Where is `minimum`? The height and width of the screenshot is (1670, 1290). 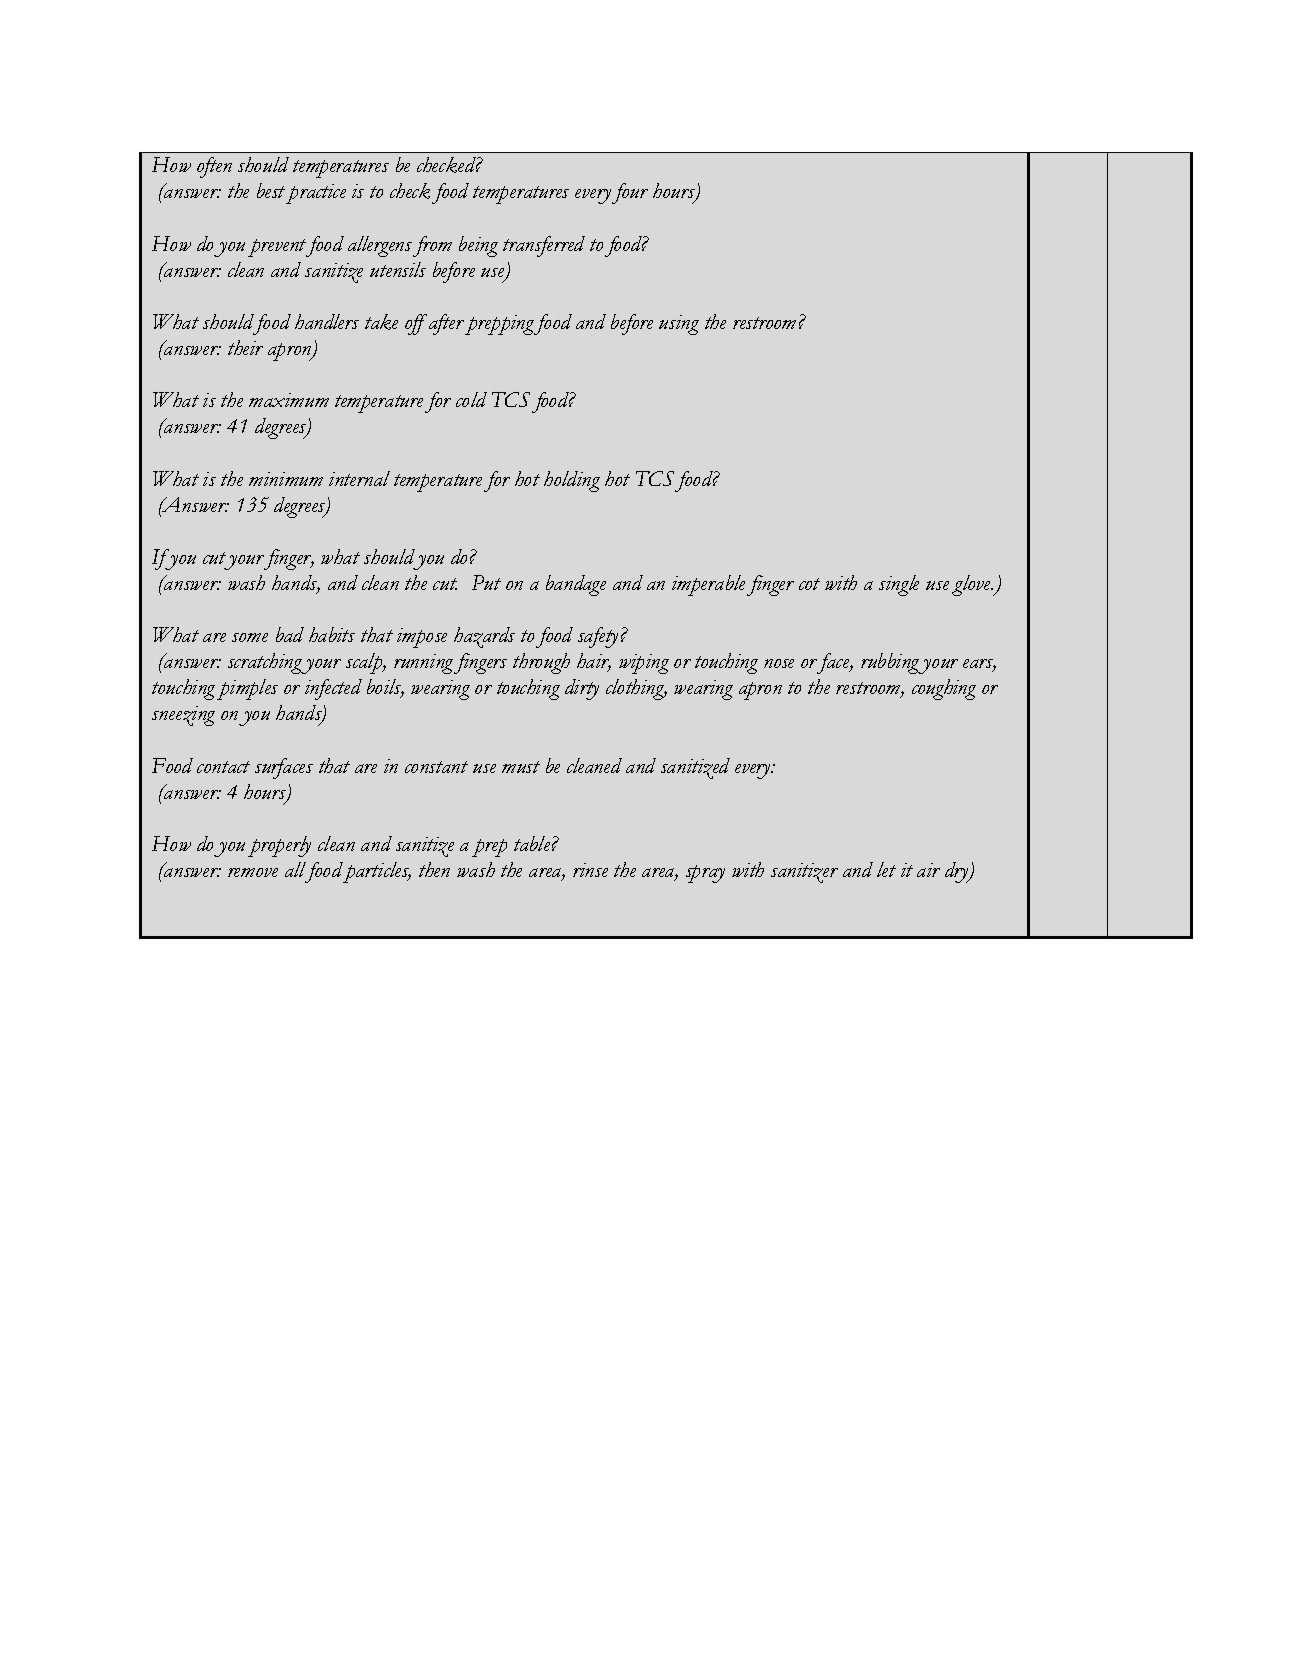
minimum is located at coordinates (286, 479).
